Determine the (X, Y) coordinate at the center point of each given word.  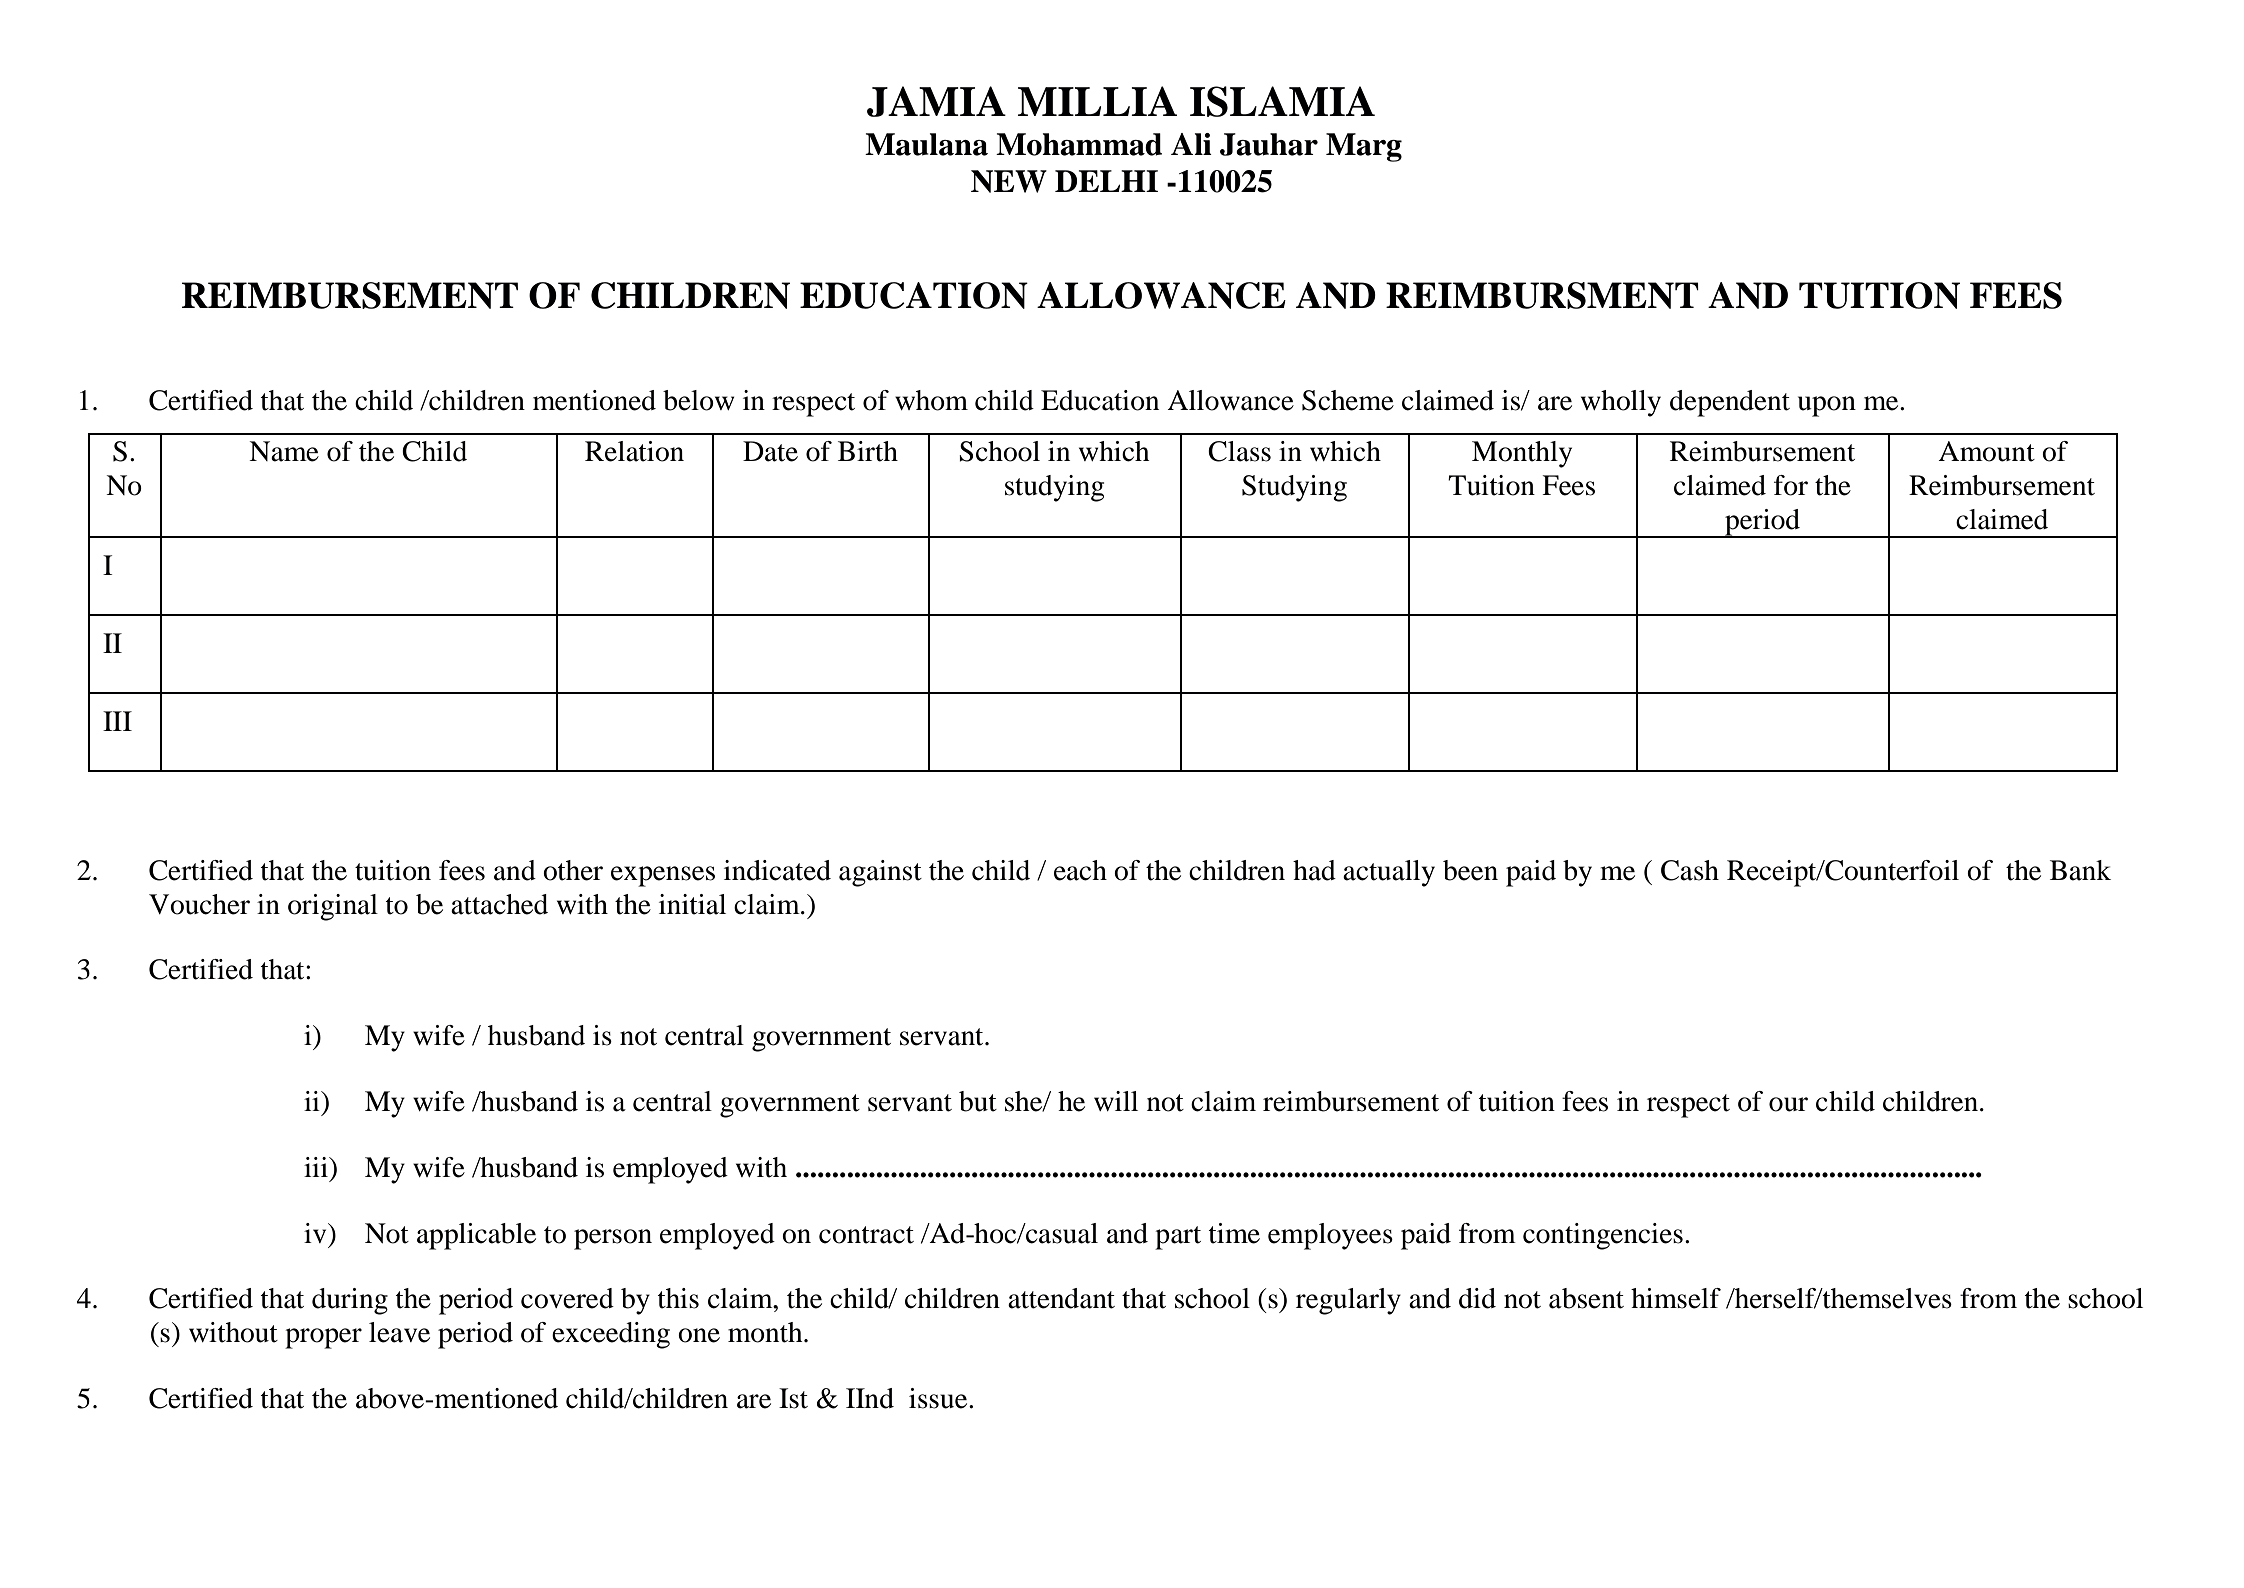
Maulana (926, 144)
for (1791, 485)
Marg (1364, 147)
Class (1239, 451)
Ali (1191, 144)
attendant (1061, 1298)
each (1080, 870)
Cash (1690, 870)
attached (499, 904)
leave (399, 1332)
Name (284, 451)
